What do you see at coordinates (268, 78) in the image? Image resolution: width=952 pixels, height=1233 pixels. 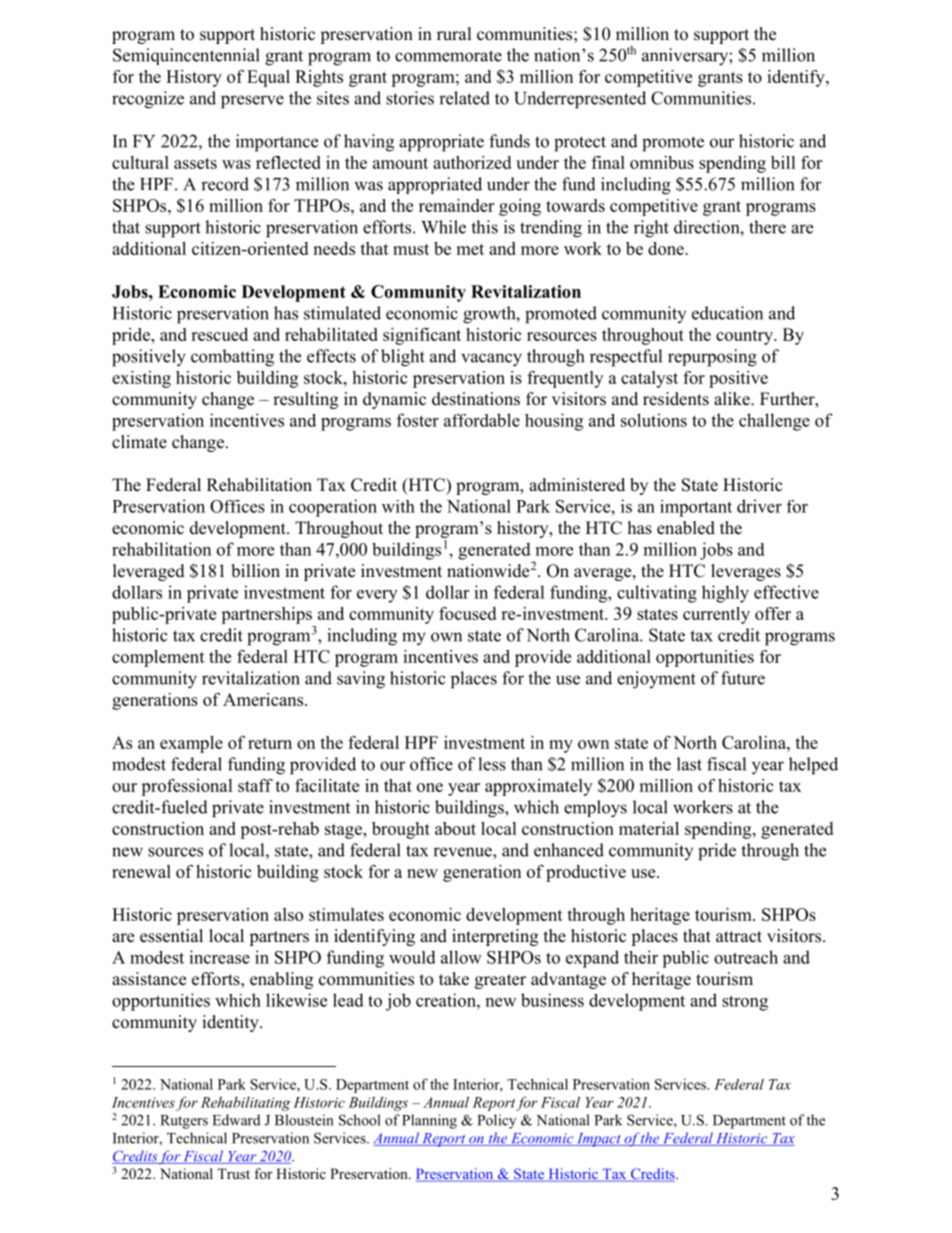 I see `Equal` at bounding box center [268, 78].
